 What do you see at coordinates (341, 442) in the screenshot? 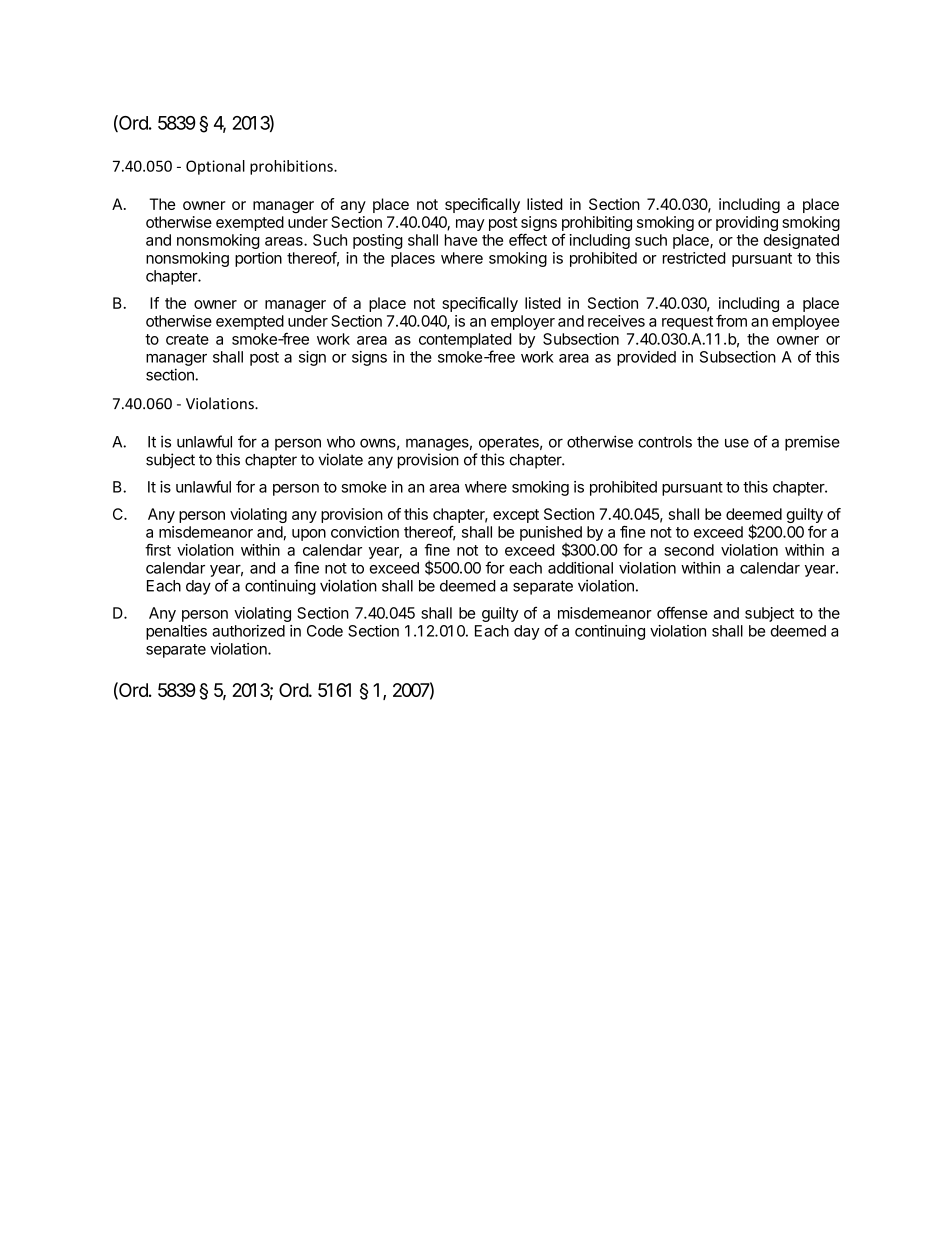
I see `who` at bounding box center [341, 442].
